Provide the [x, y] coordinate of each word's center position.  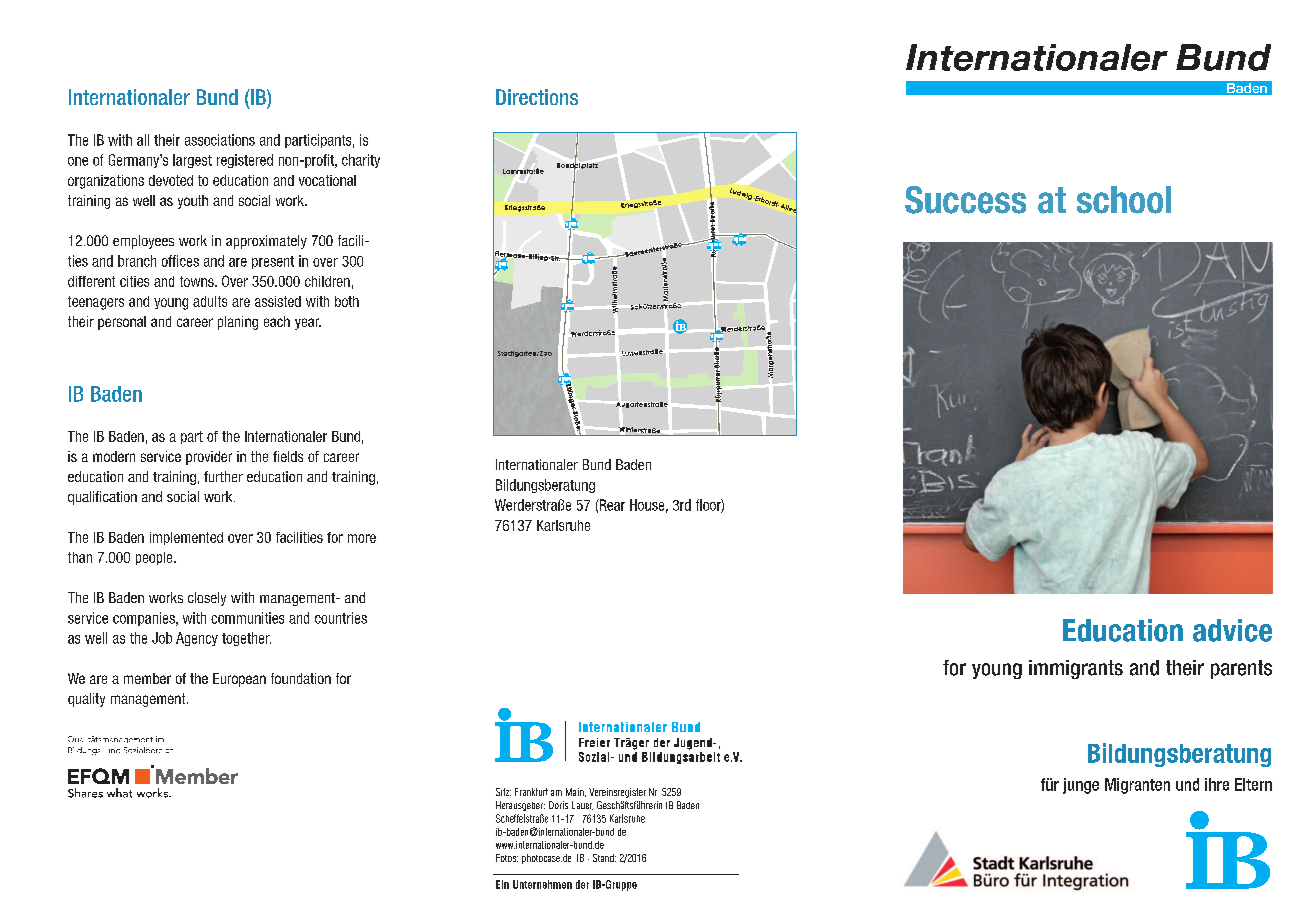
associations [220, 140]
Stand [604, 858]
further [223, 476]
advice [1232, 630]
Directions [537, 97]
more [362, 538]
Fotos [507, 858]
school [1124, 200]
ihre [1217, 784]
